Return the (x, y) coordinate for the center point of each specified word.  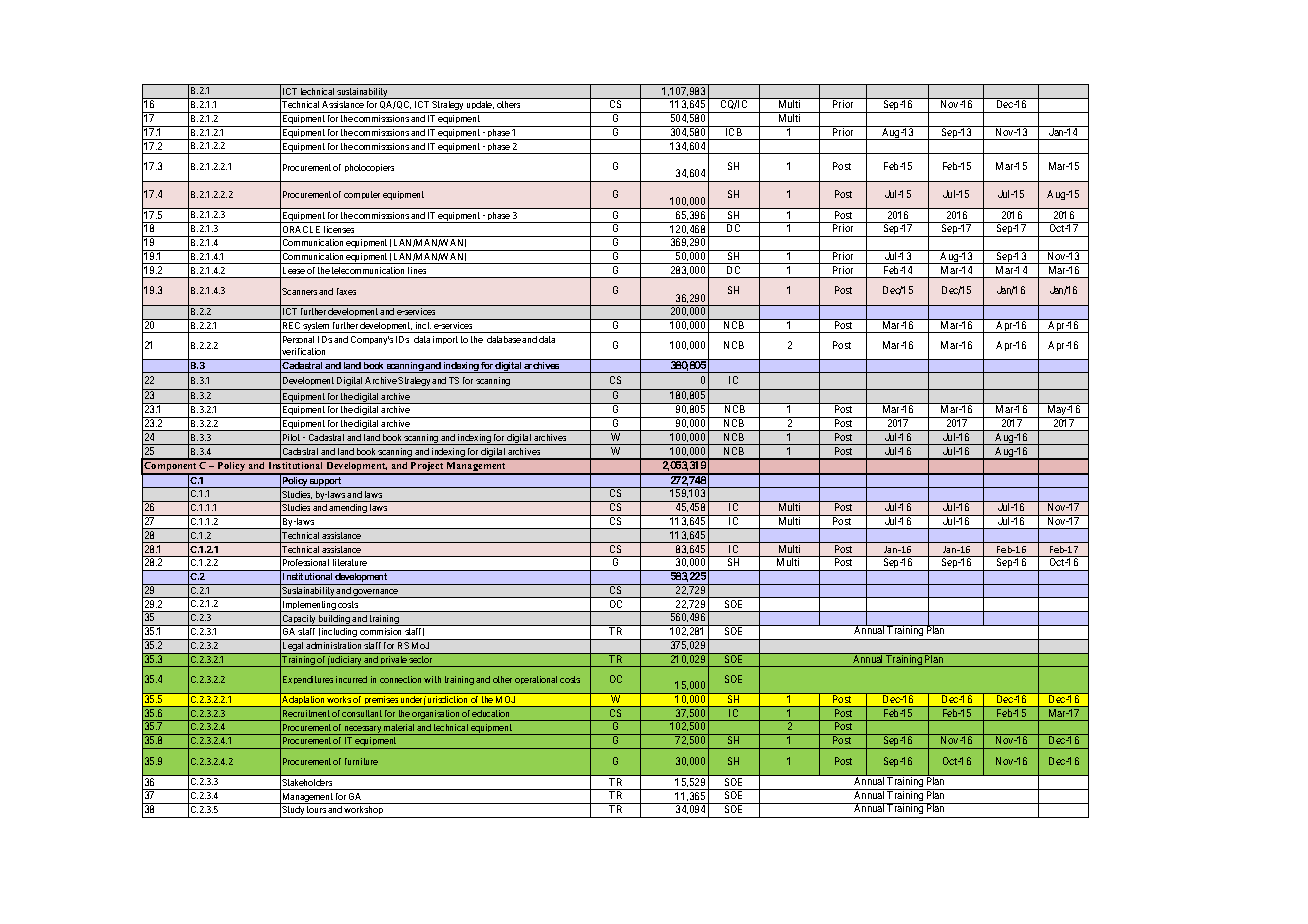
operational (536, 680)
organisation (436, 715)
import (445, 340)
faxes (346, 291)
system (317, 327)
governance (376, 593)
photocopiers (369, 168)
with (432, 679)
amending (348, 510)
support (326, 482)
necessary (363, 730)
